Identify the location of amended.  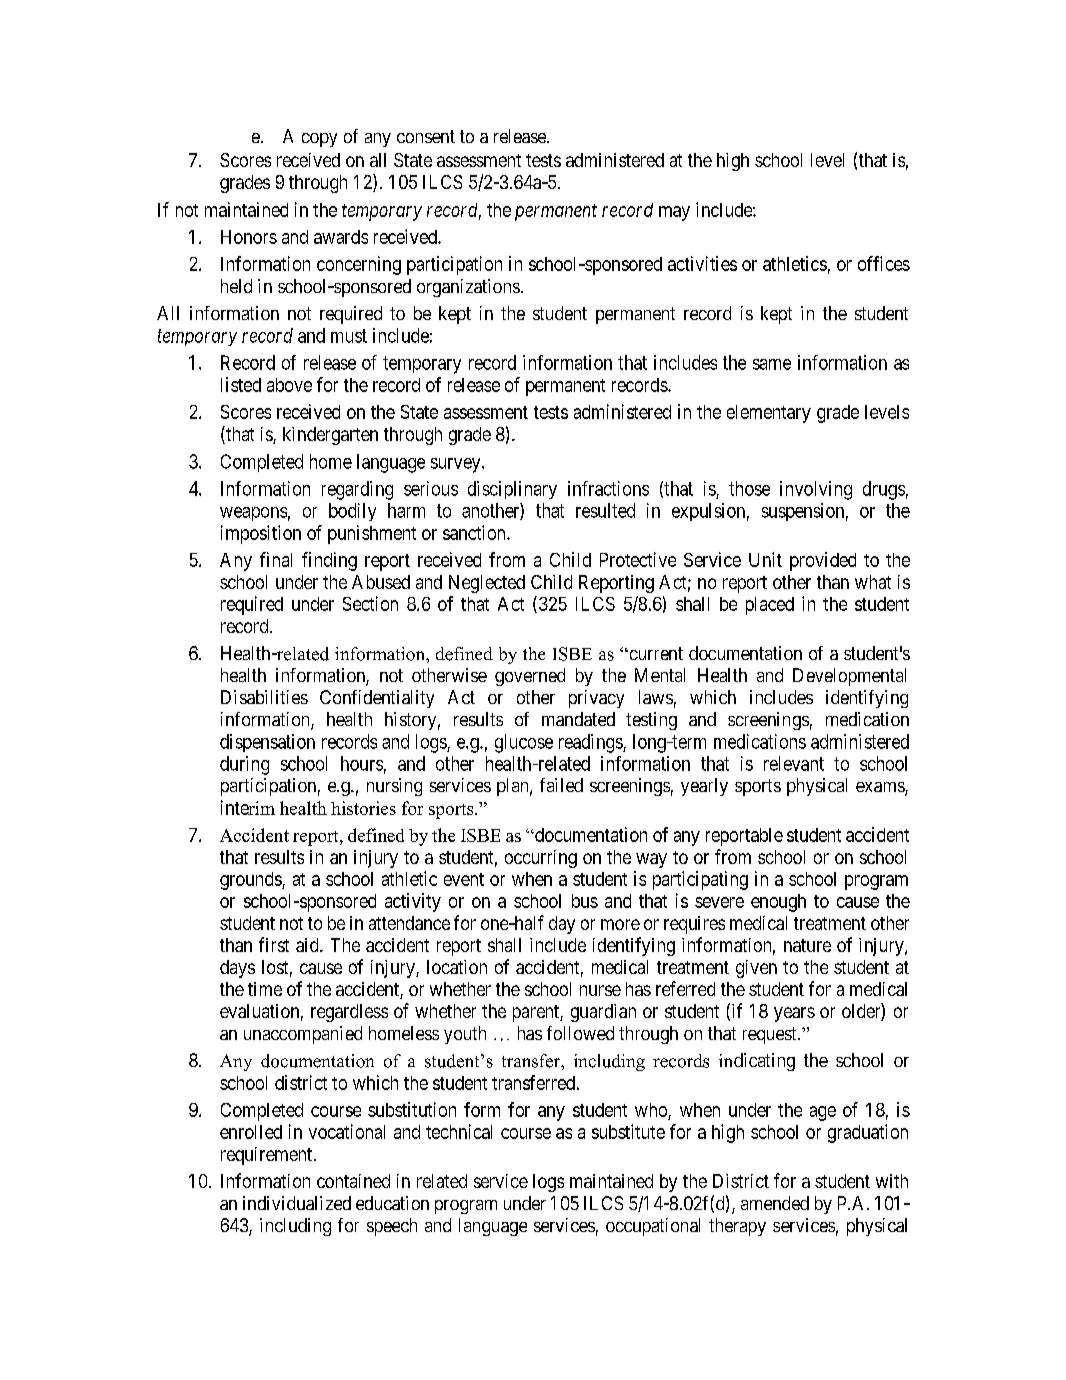
(775, 1203).
